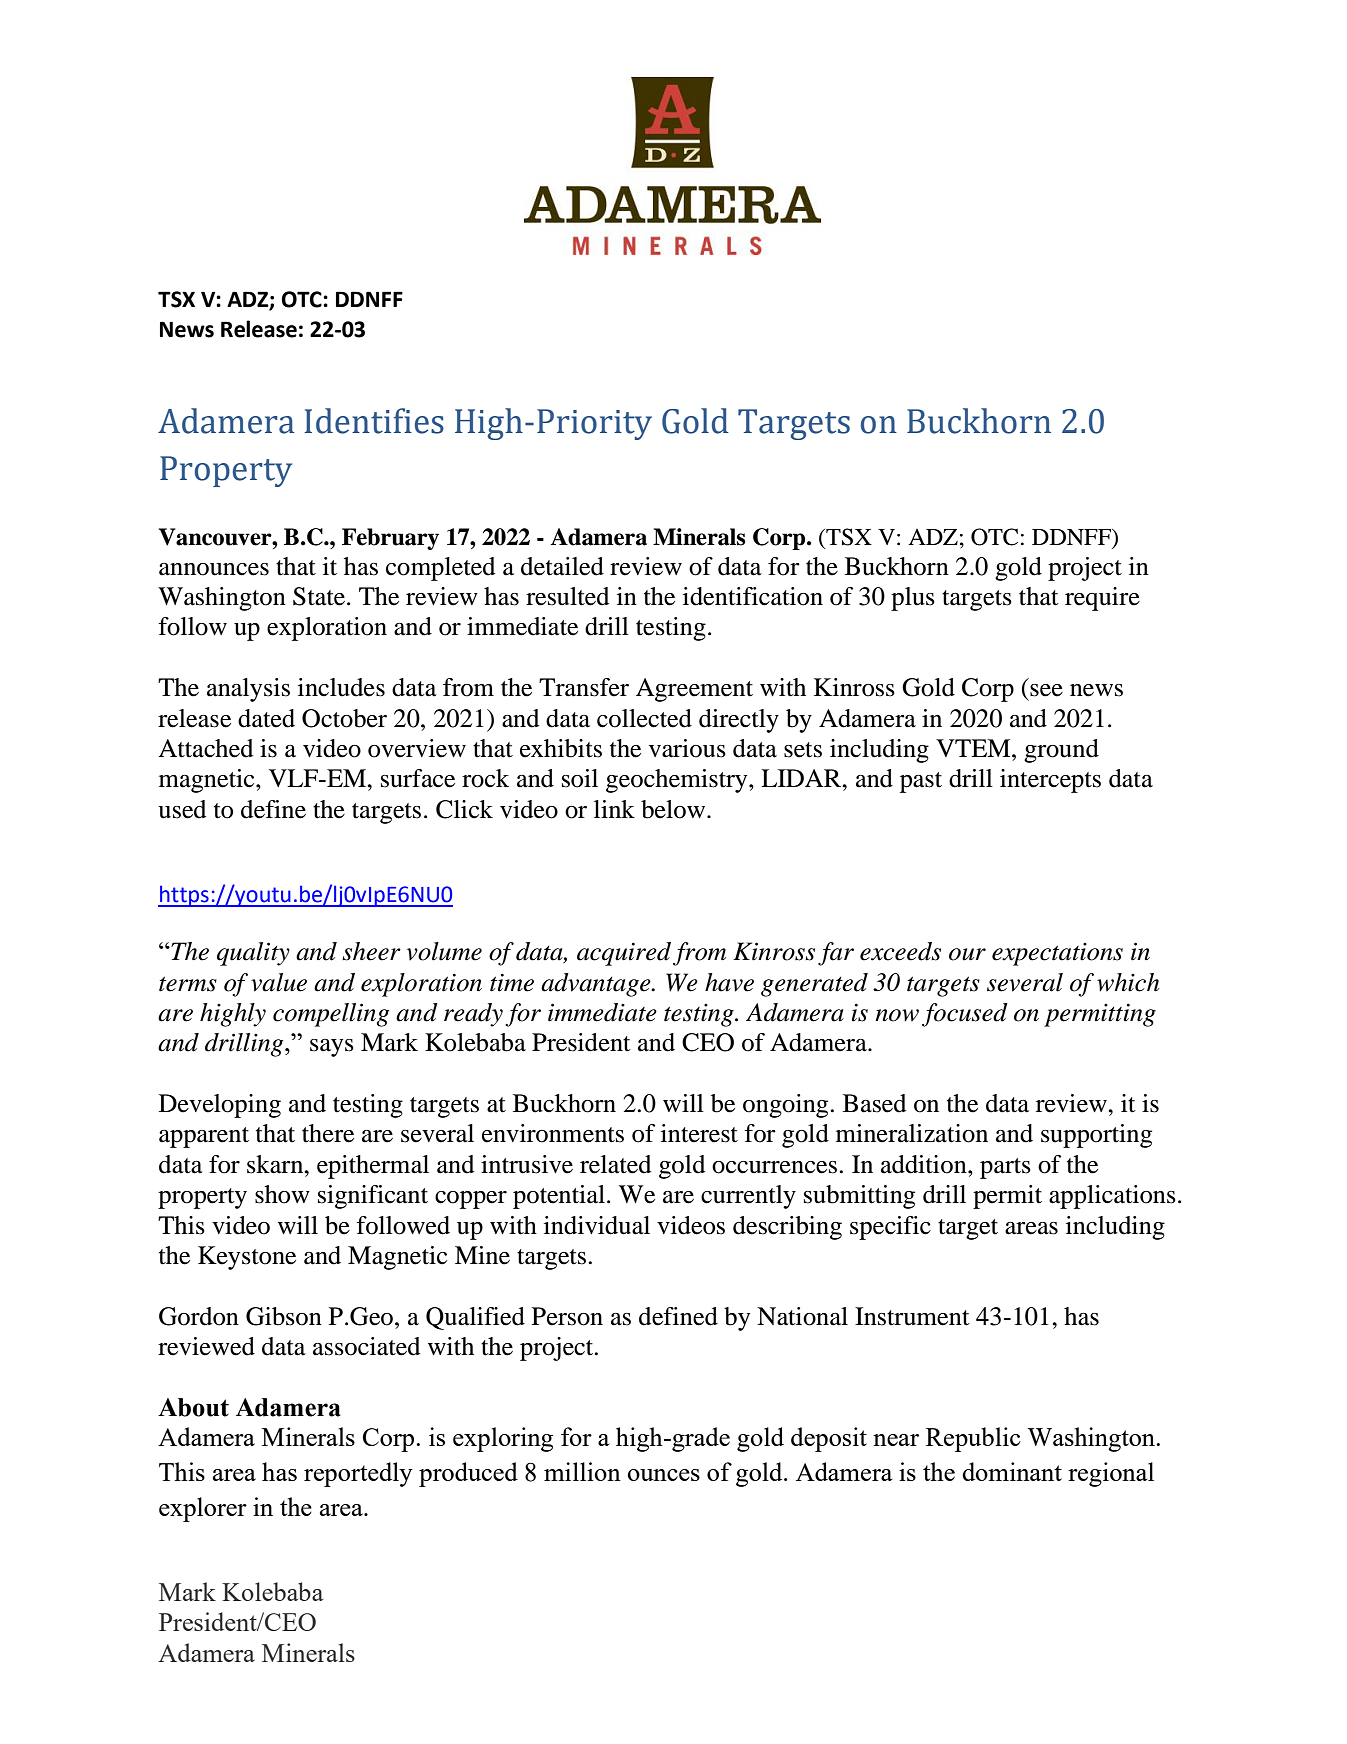 The height and width of the document is (1744, 1347). Describe the element at coordinates (1102, 599) in the document. I see `require` at that location.
